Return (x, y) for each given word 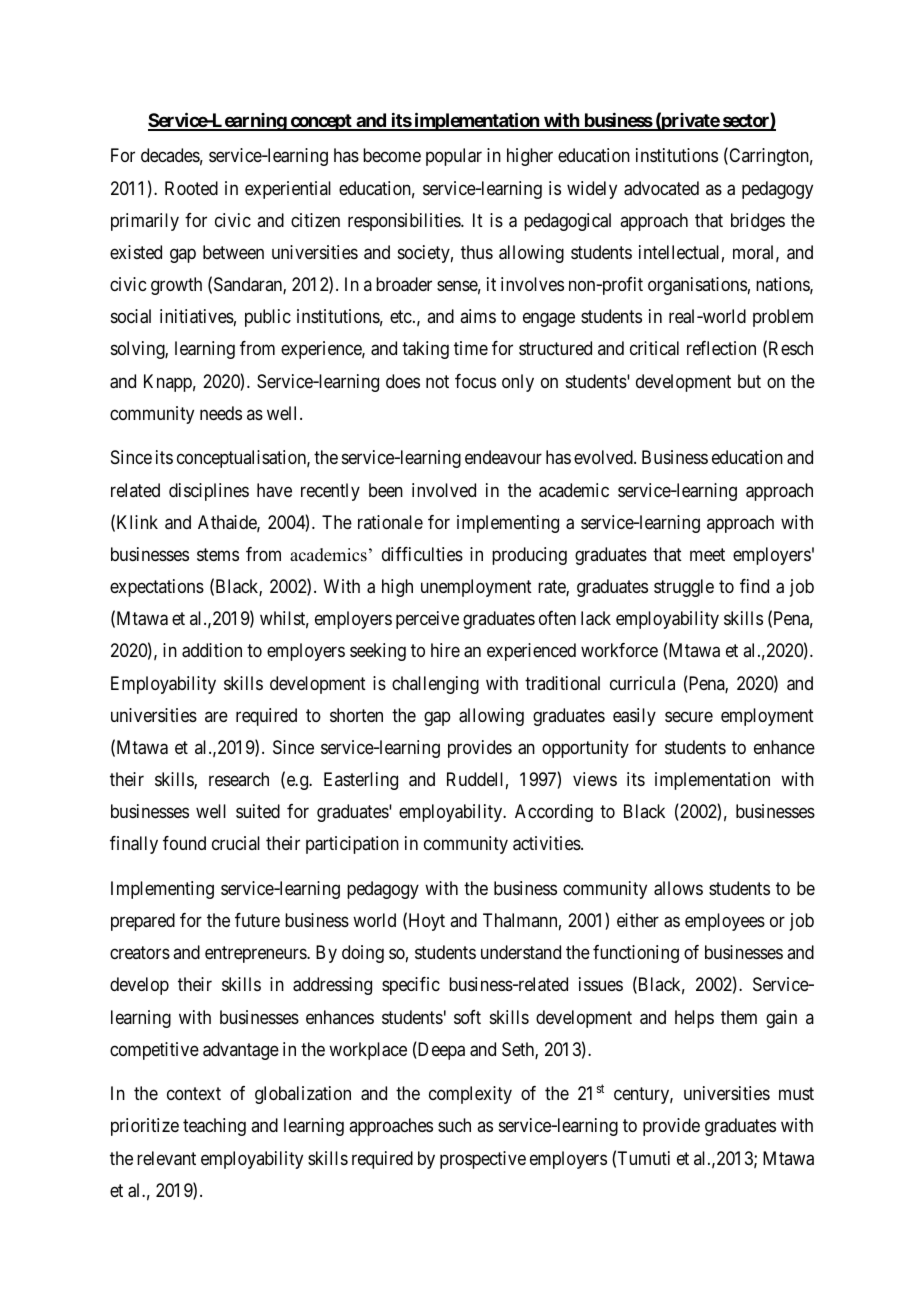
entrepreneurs (256, 954)
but (749, 381)
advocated (661, 188)
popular (454, 157)
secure (689, 716)
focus (475, 381)
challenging (435, 685)
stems (218, 554)
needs (221, 413)
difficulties (422, 554)
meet (707, 554)
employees (725, 922)
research (239, 779)
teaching (214, 1127)
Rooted (191, 188)
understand (521, 952)
